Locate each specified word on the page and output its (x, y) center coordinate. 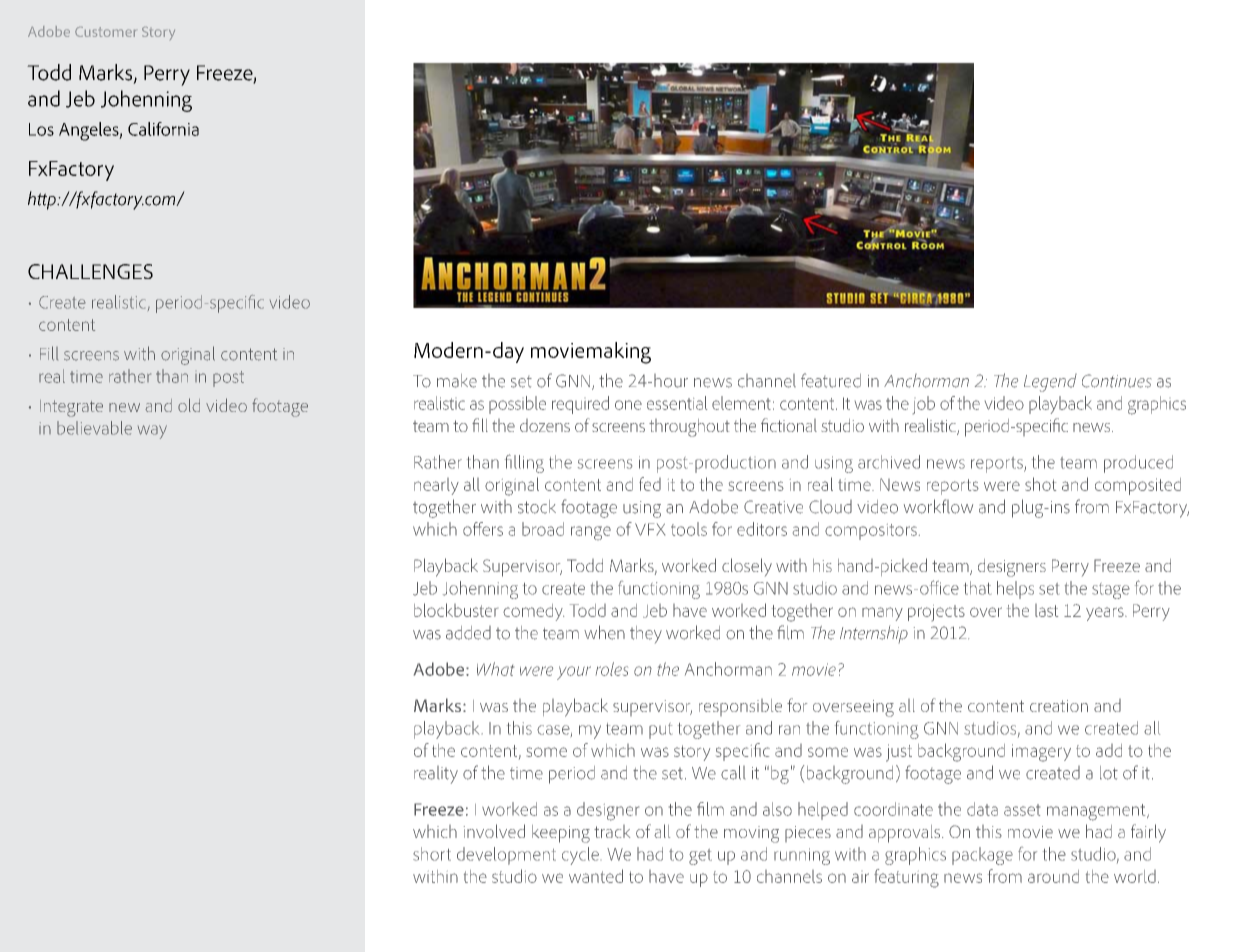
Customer (105, 32)
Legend (1050, 383)
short (432, 854)
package (982, 856)
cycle (580, 856)
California (163, 129)
